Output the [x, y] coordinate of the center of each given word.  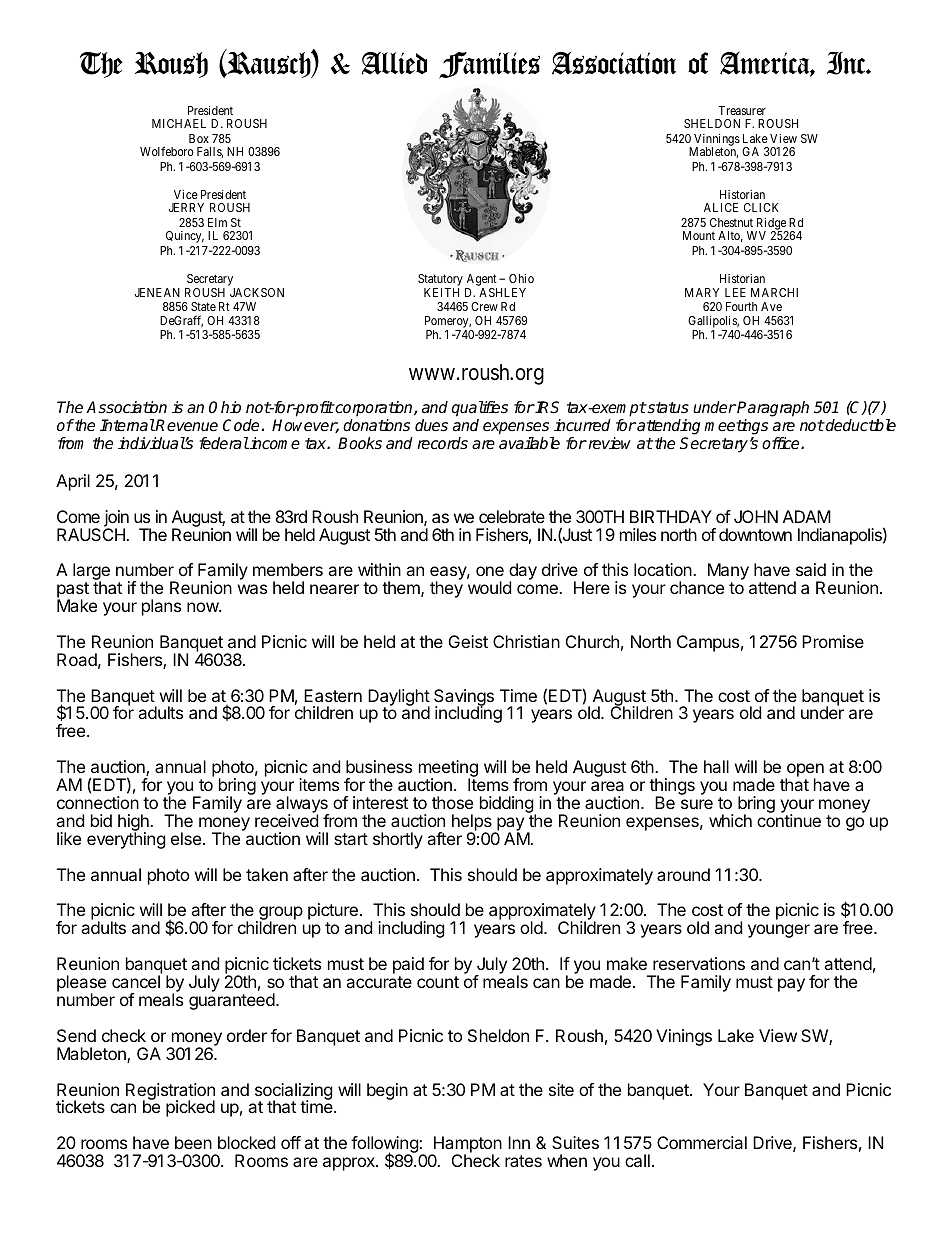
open [804, 771]
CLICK [761, 207]
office [782, 443]
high [134, 824]
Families [489, 65]
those [452, 802]
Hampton [466, 1146]
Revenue [186, 425]
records [442, 443]
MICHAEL [179, 123]
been [193, 1142]
